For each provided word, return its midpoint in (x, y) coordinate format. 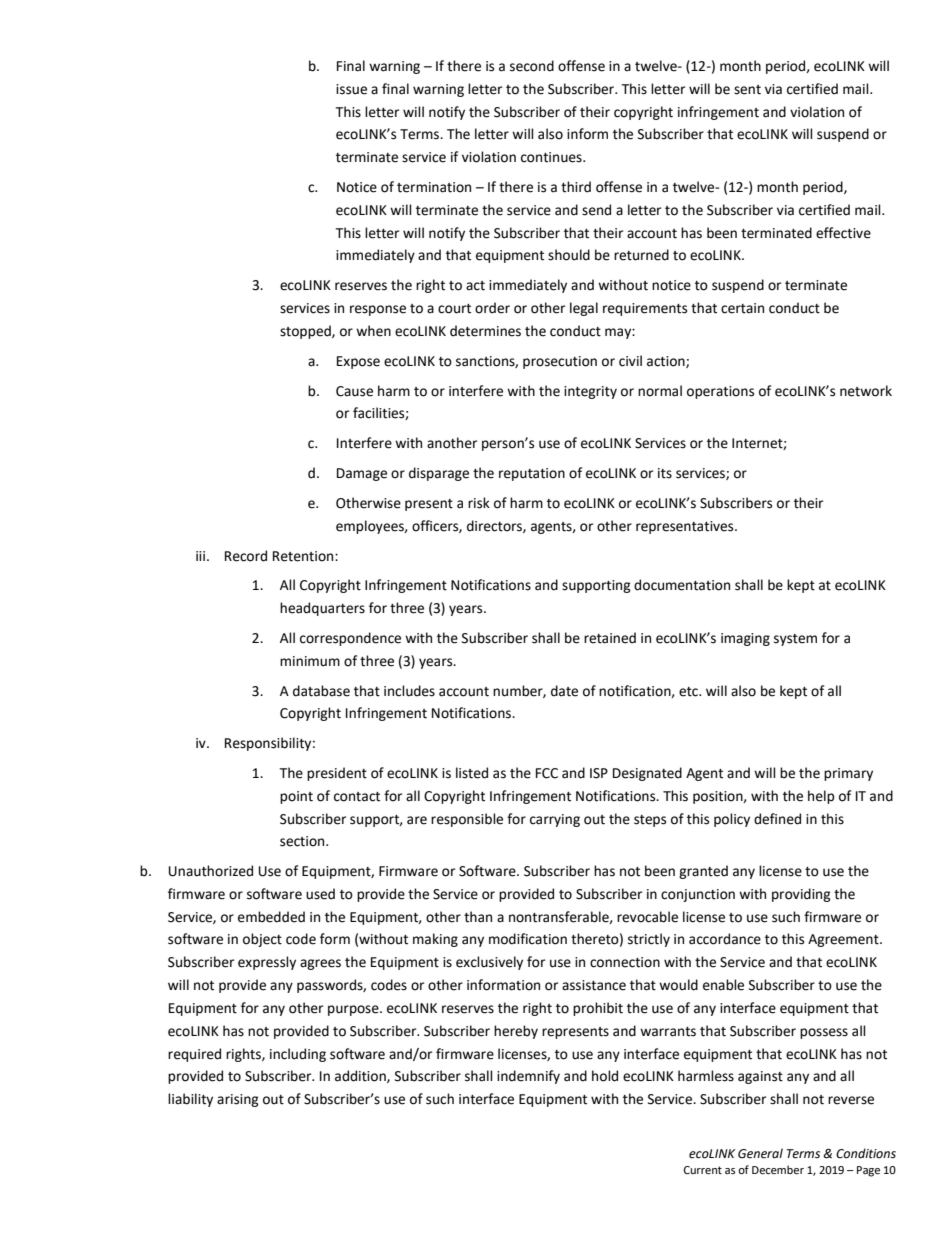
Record (246, 556)
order (492, 308)
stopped (306, 332)
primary (848, 774)
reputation (532, 474)
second (532, 66)
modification (528, 939)
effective (843, 233)
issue (351, 89)
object (262, 940)
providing (801, 895)
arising (238, 1100)
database (321, 691)
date (564, 691)
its (665, 473)
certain (742, 308)
